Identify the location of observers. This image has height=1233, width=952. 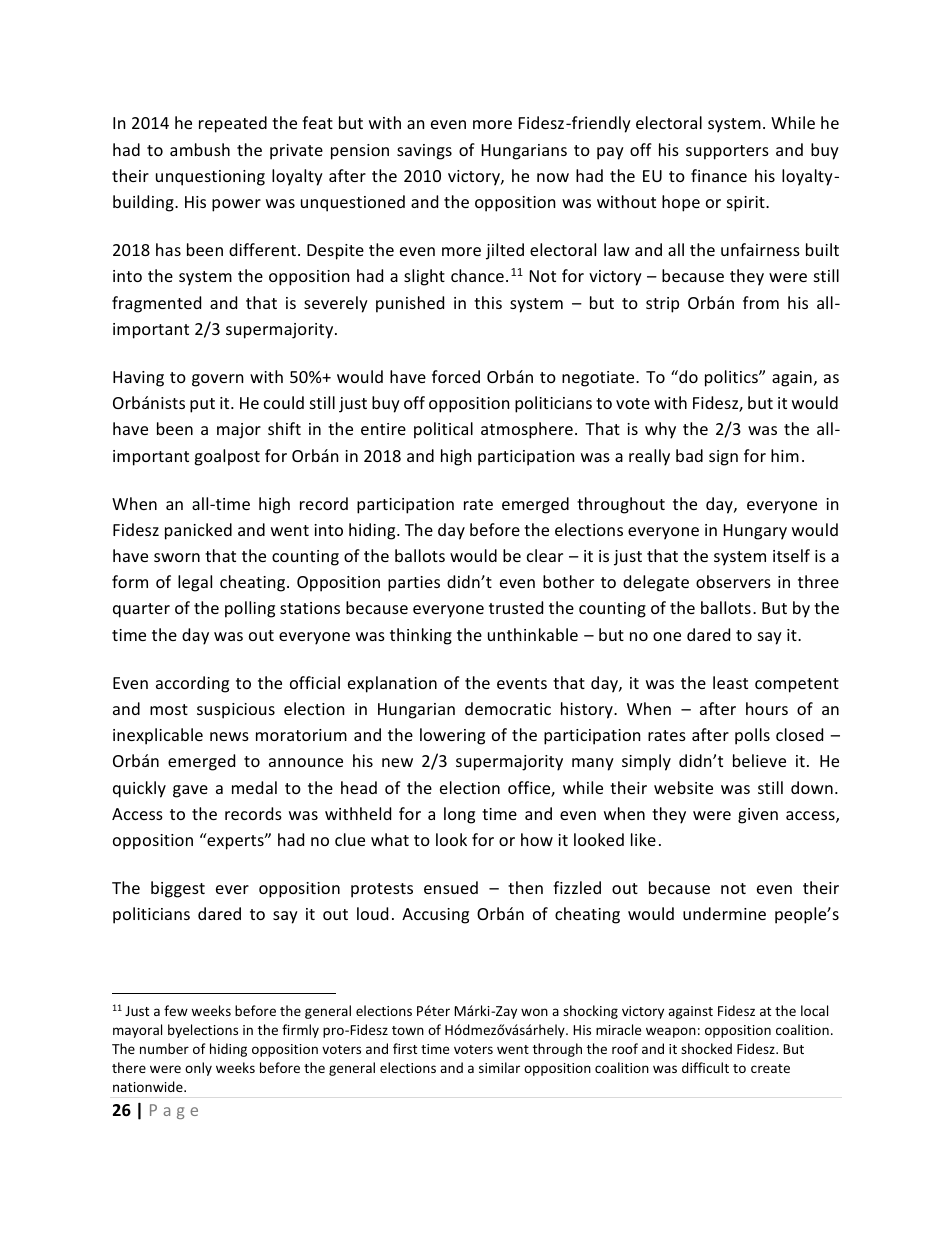
(733, 581).
